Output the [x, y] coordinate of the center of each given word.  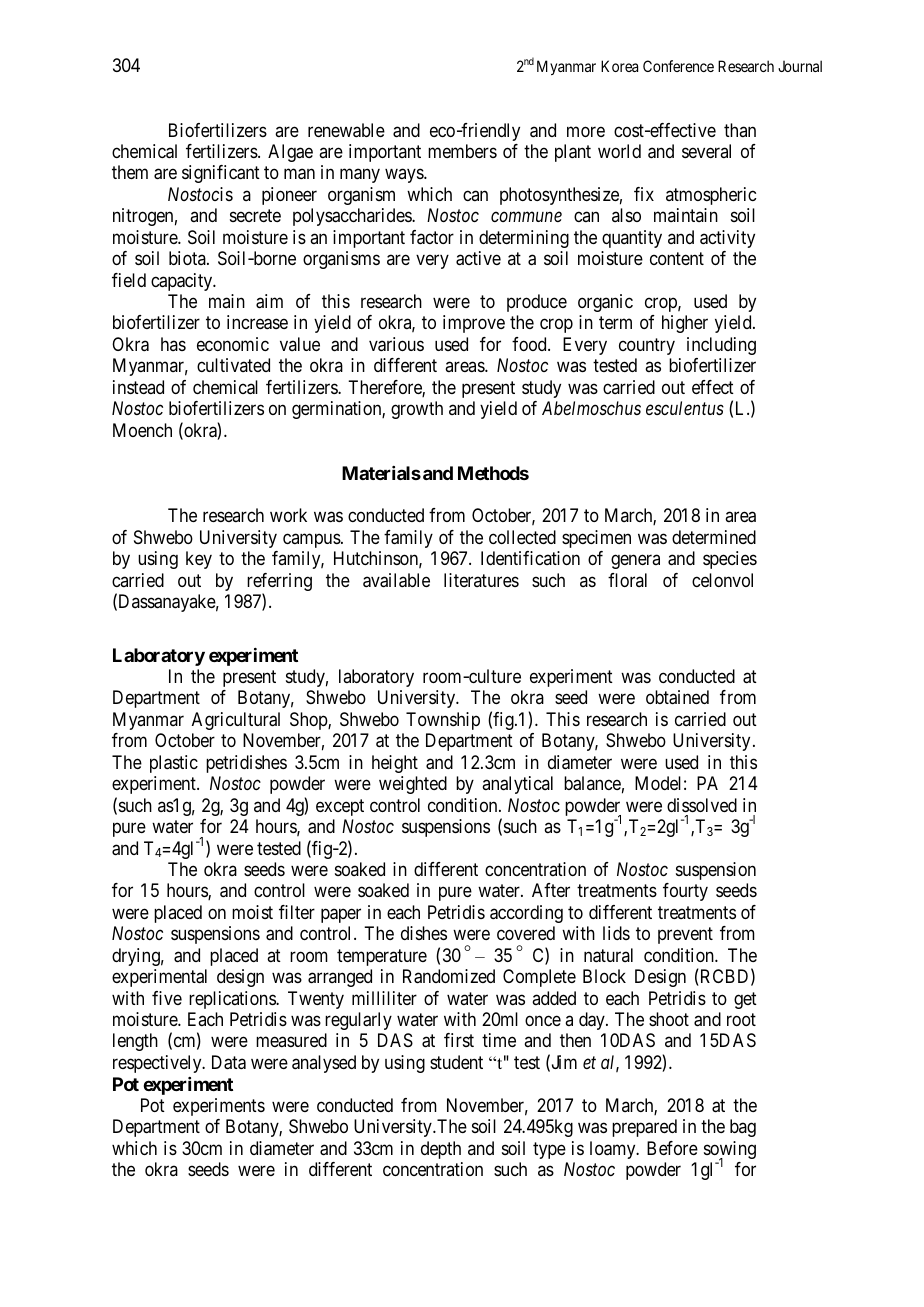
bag [743, 1128]
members [462, 151]
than [740, 130]
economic [233, 344]
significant [221, 174]
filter [297, 912]
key [199, 560]
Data [229, 1062]
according [526, 914]
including [721, 346]
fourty [685, 892]
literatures [481, 580]
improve [474, 324]
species [730, 560]
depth [441, 1150]
